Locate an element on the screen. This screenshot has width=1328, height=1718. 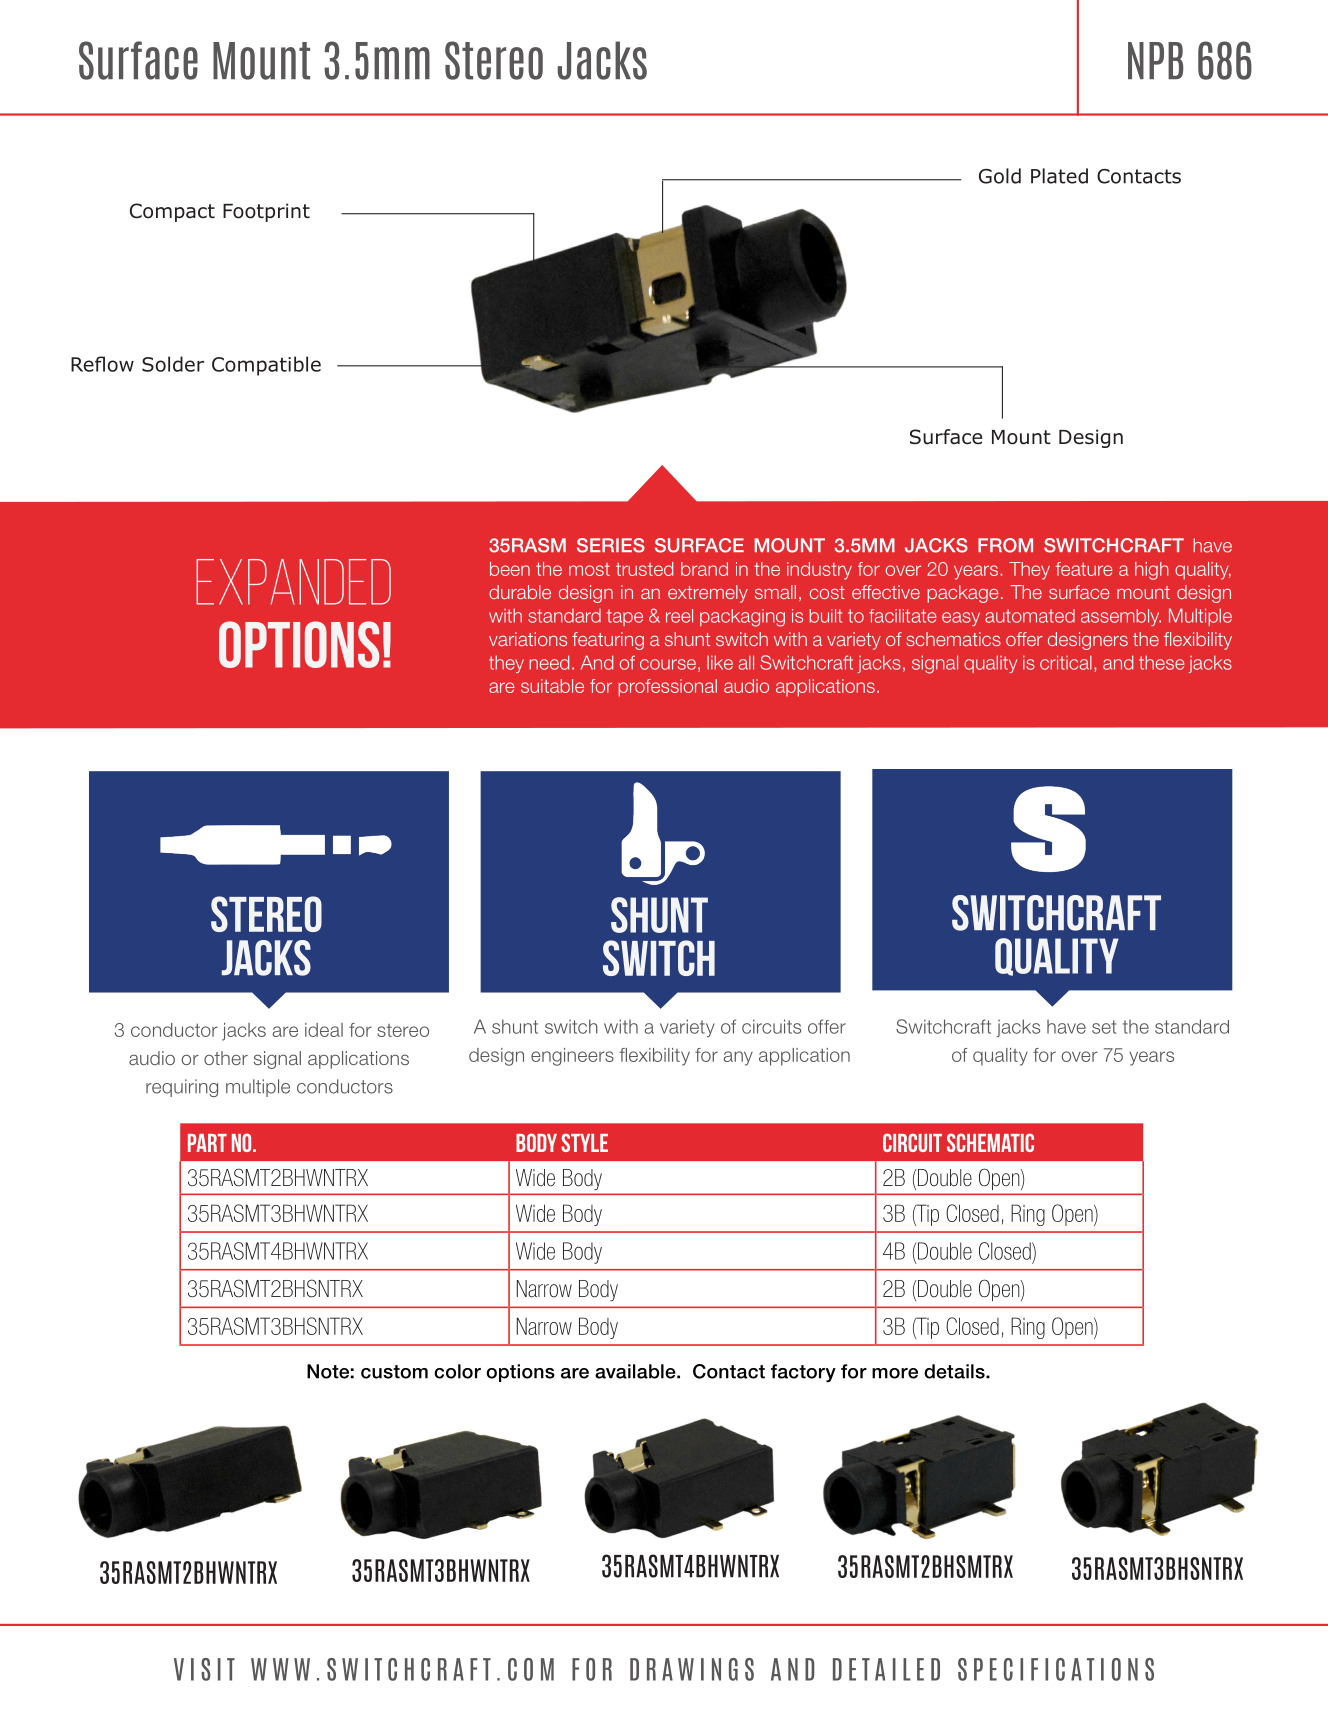
ideal is located at coordinates (324, 1030).
